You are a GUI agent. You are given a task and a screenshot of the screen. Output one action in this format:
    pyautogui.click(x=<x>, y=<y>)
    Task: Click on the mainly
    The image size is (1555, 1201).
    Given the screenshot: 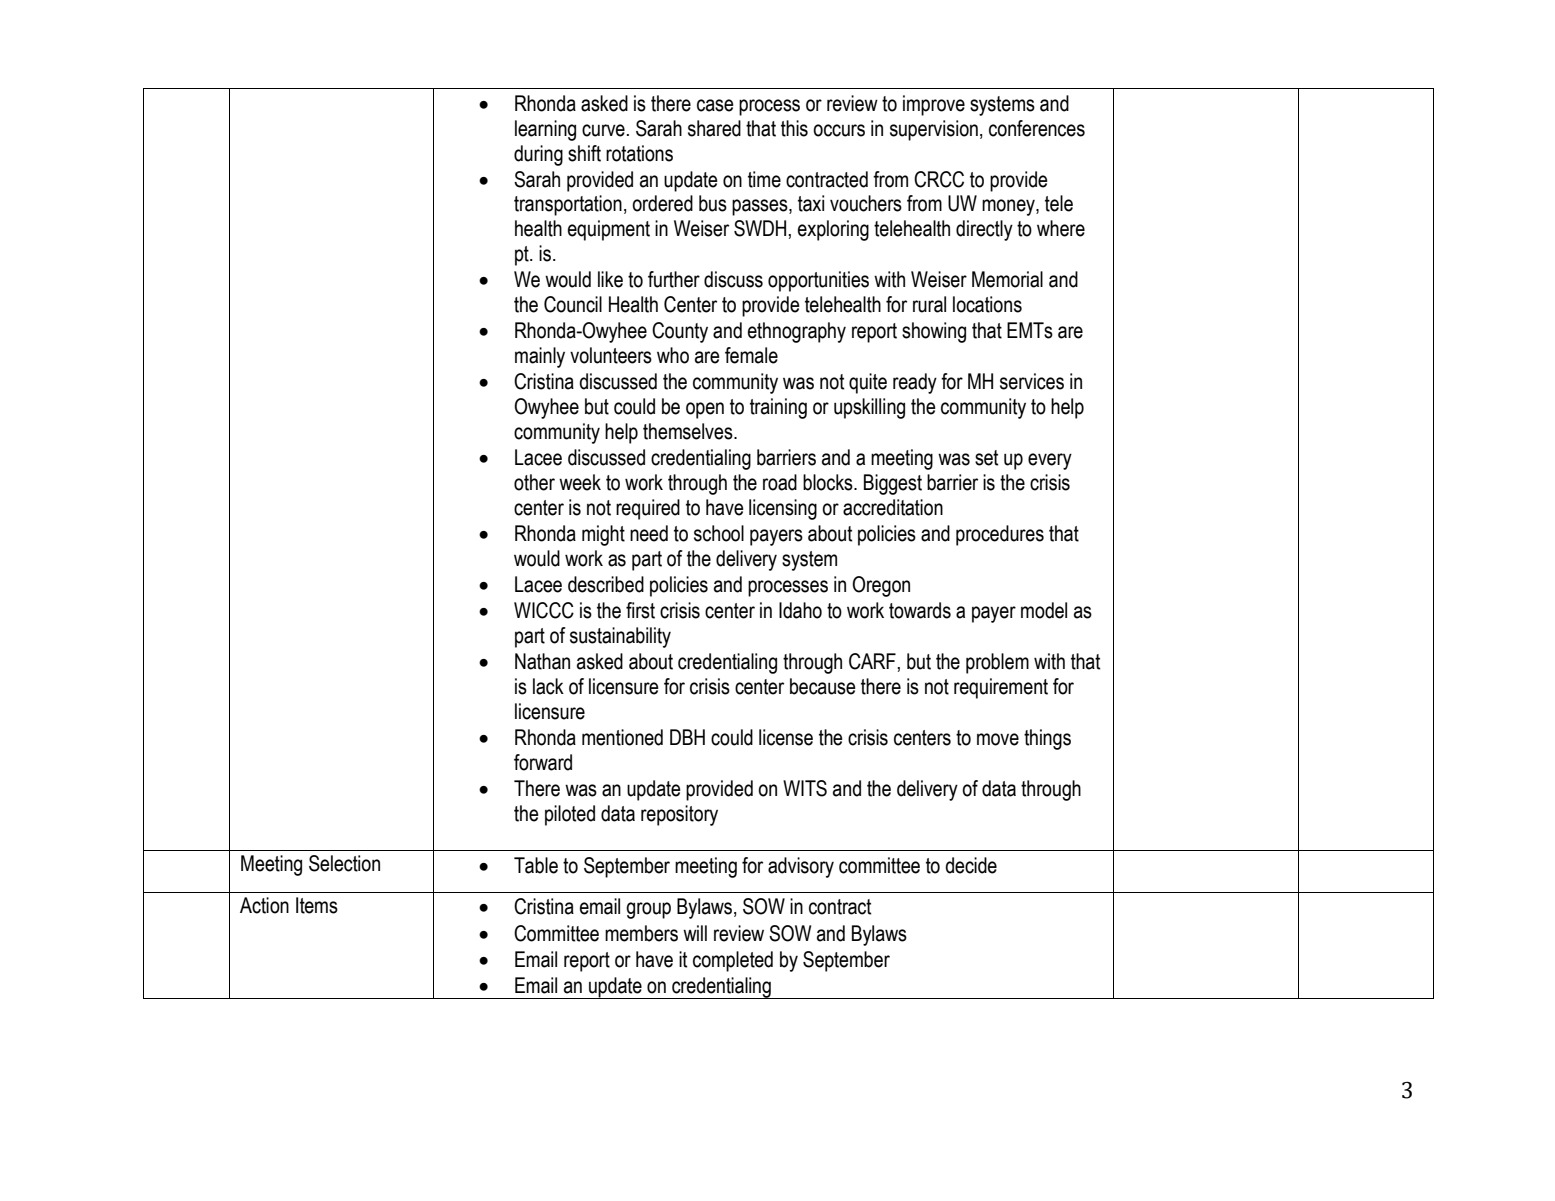 What is the action you would take?
    pyautogui.click(x=540, y=357)
